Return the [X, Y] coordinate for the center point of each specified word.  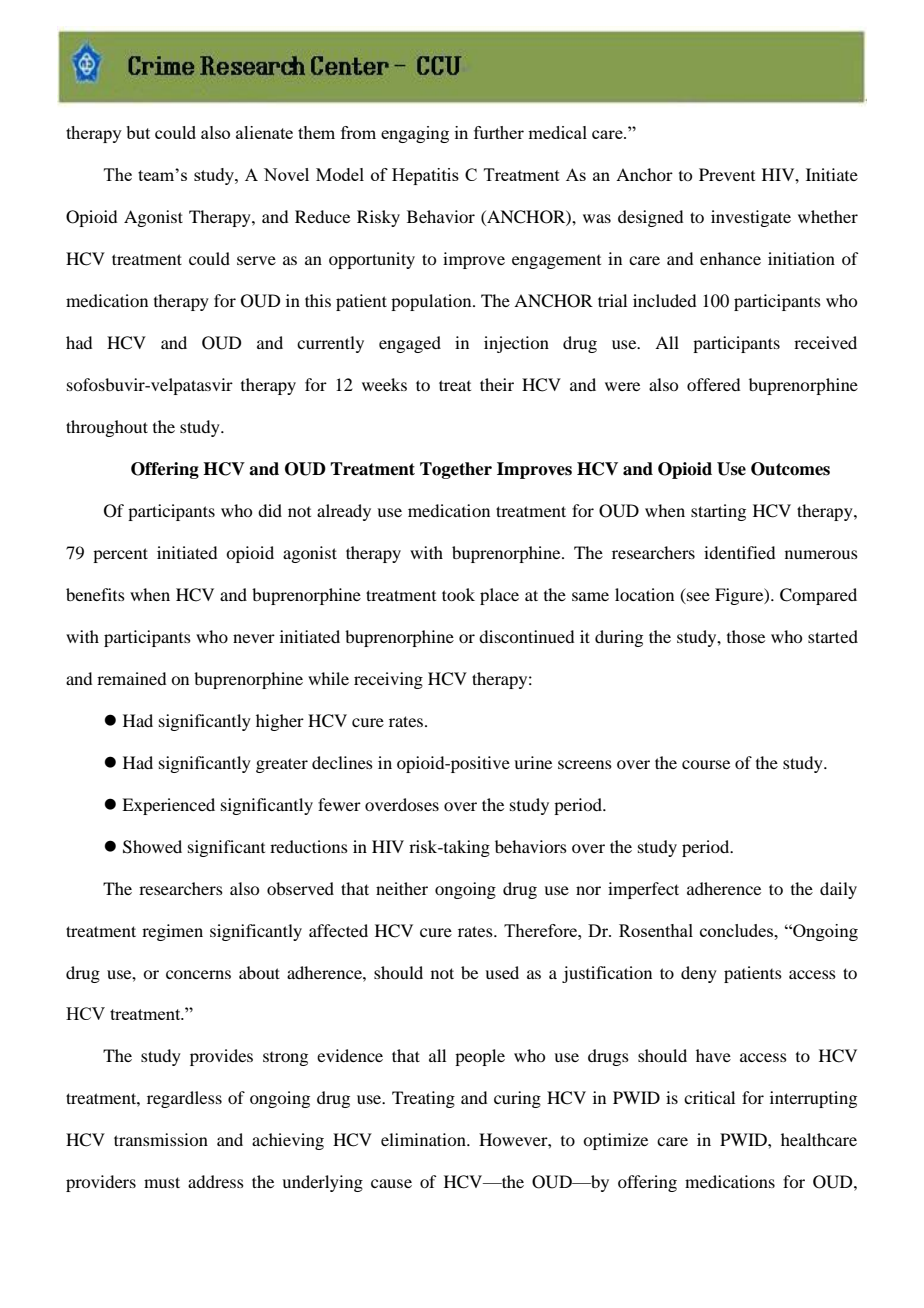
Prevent [727, 174]
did [270, 510]
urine [533, 762]
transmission [161, 1139]
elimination [424, 1139]
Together [456, 470]
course [706, 764]
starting [718, 512]
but [138, 132]
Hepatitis [425, 176]
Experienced [168, 806]
